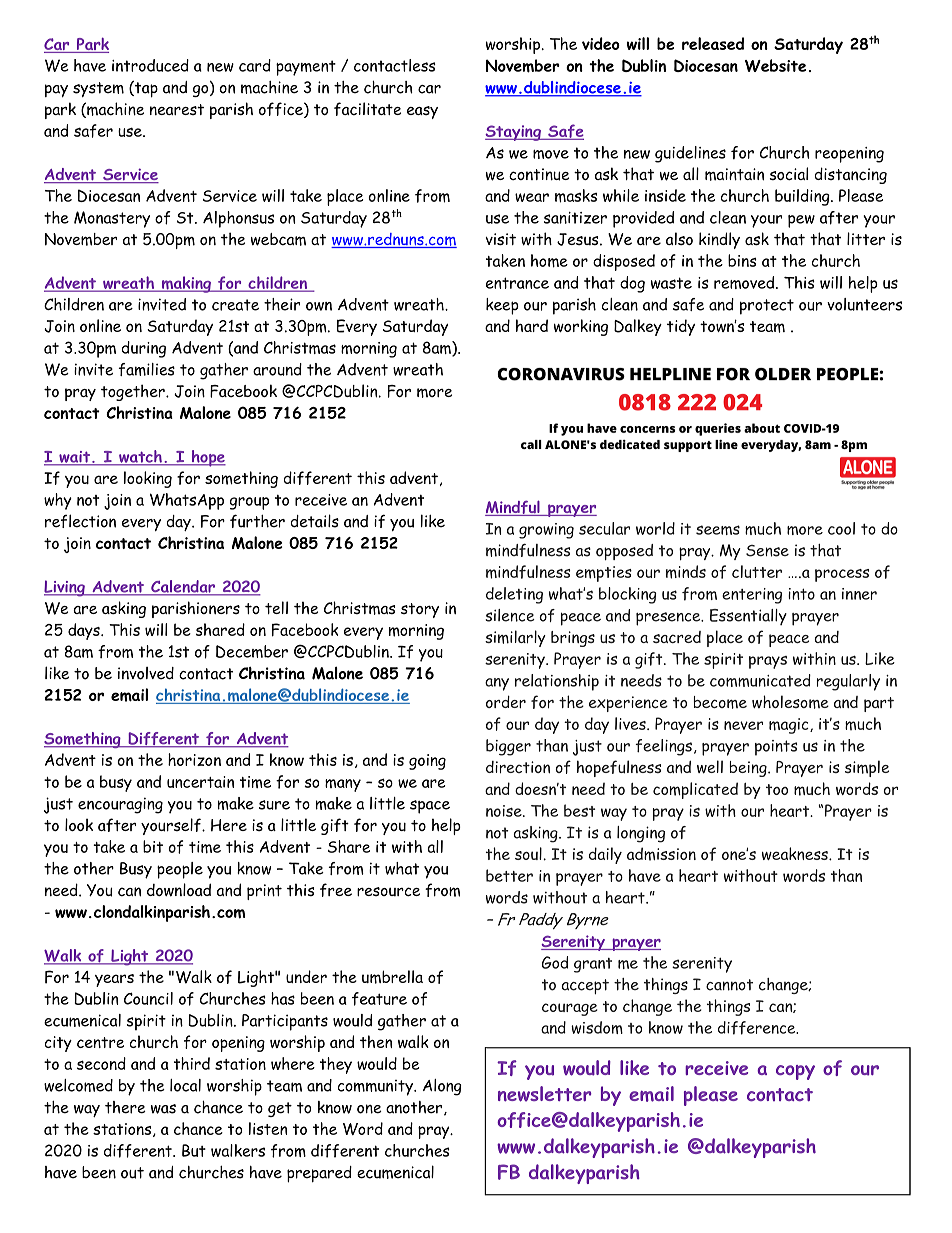 The image size is (952, 1233). Describe the element at coordinates (150, 65) in the page. I see `introduced` at that location.
